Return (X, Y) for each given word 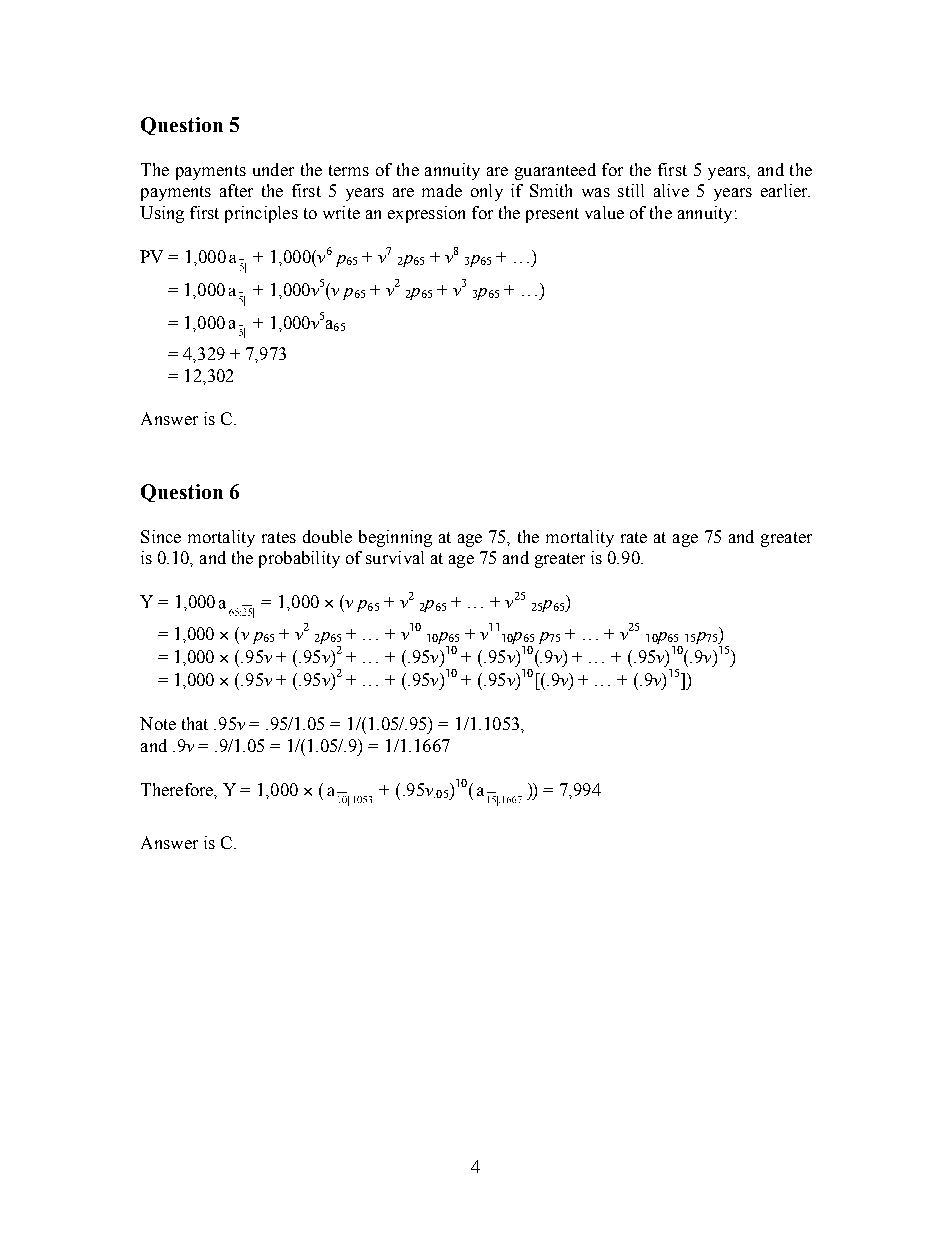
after (236, 190)
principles (261, 214)
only (487, 192)
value (604, 212)
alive (671, 190)
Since (161, 536)
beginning (395, 538)
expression (426, 214)
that (195, 723)
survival (395, 557)
